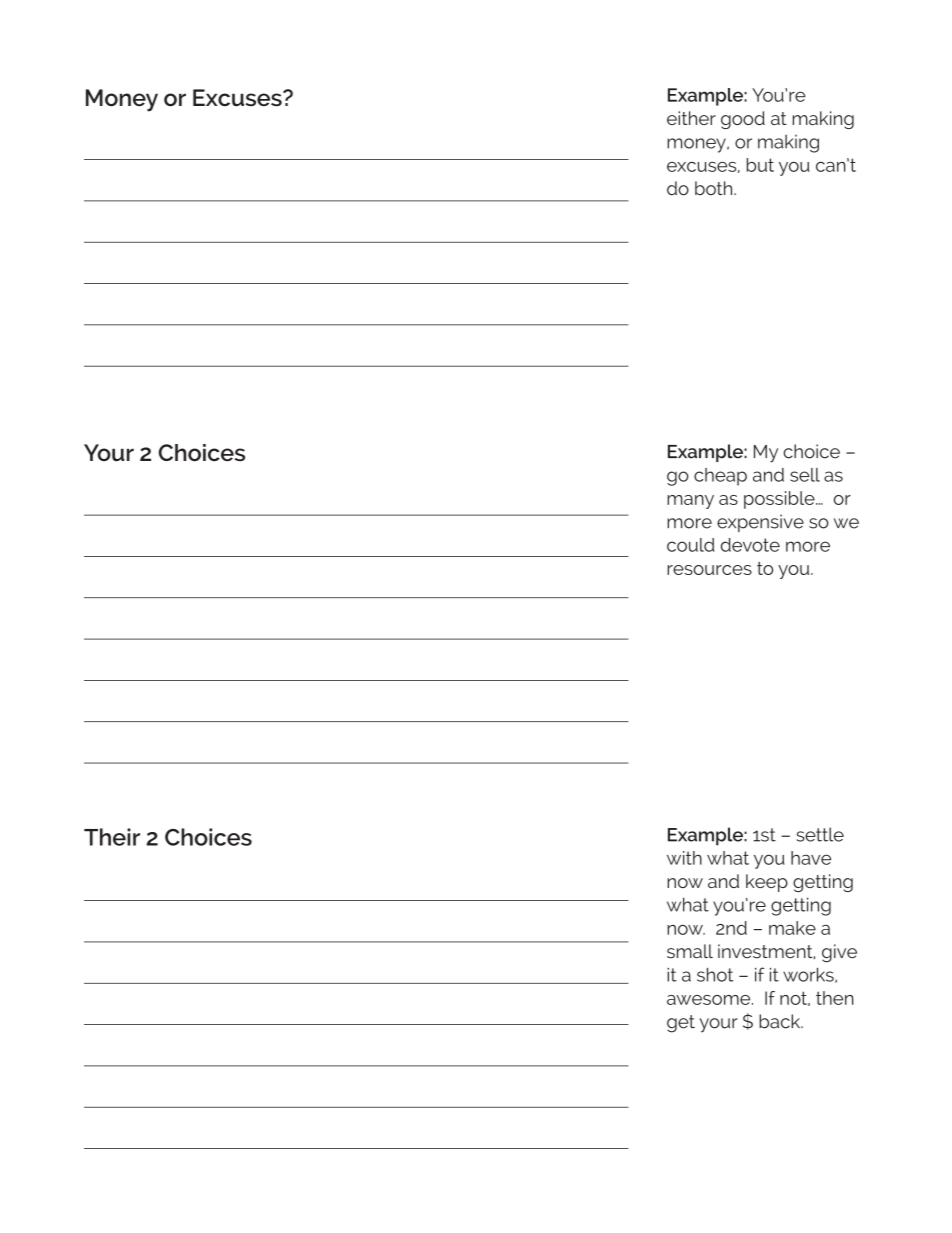 Image resolution: width=952 pixels, height=1233 pixels. What do you see at coordinates (690, 545) in the image?
I see `could` at bounding box center [690, 545].
